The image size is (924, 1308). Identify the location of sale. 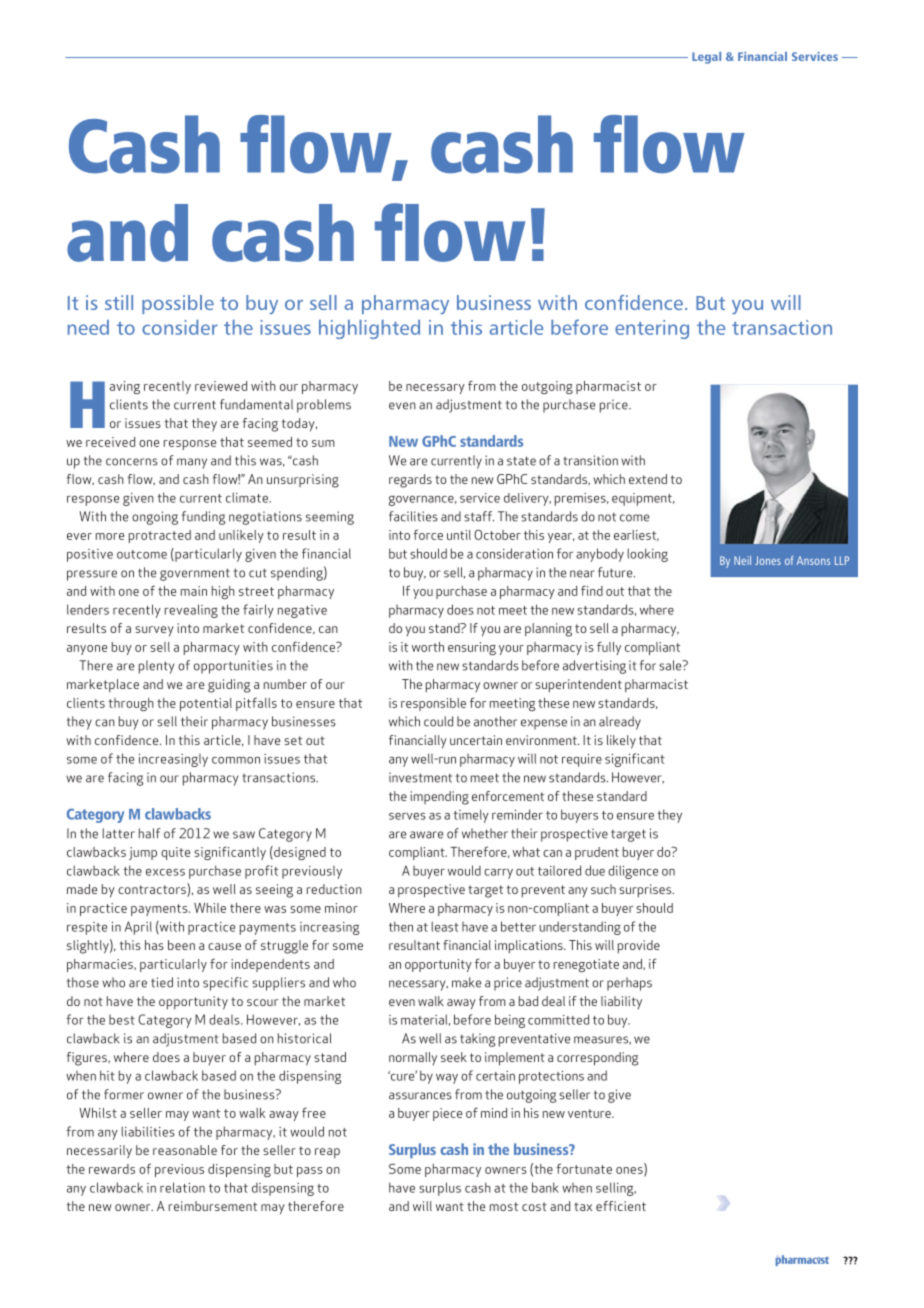
(671, 665).
